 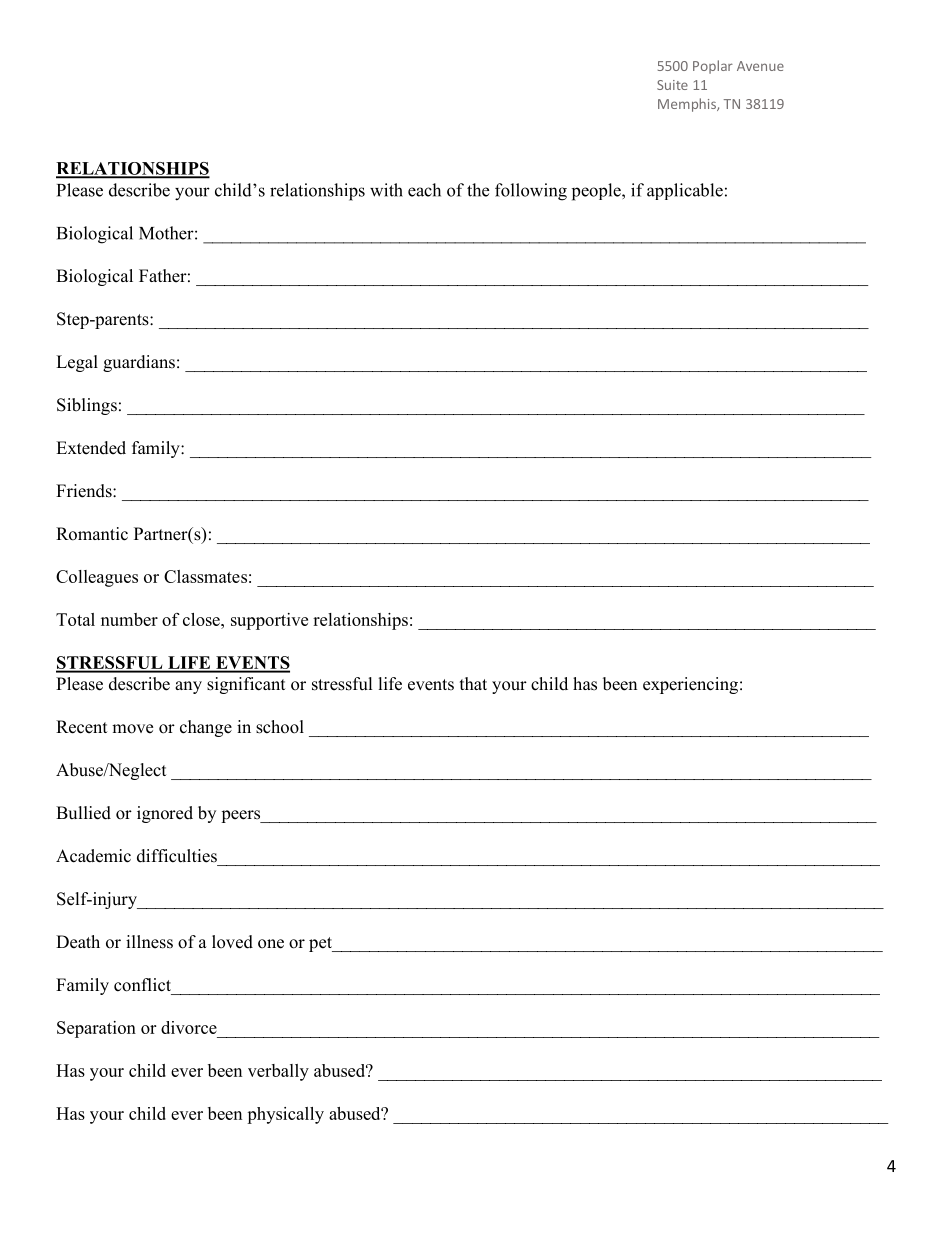 What do you see at coordinates (96, 1029) in the document?
I see `Separation` at bounding box center [96, 1029].
